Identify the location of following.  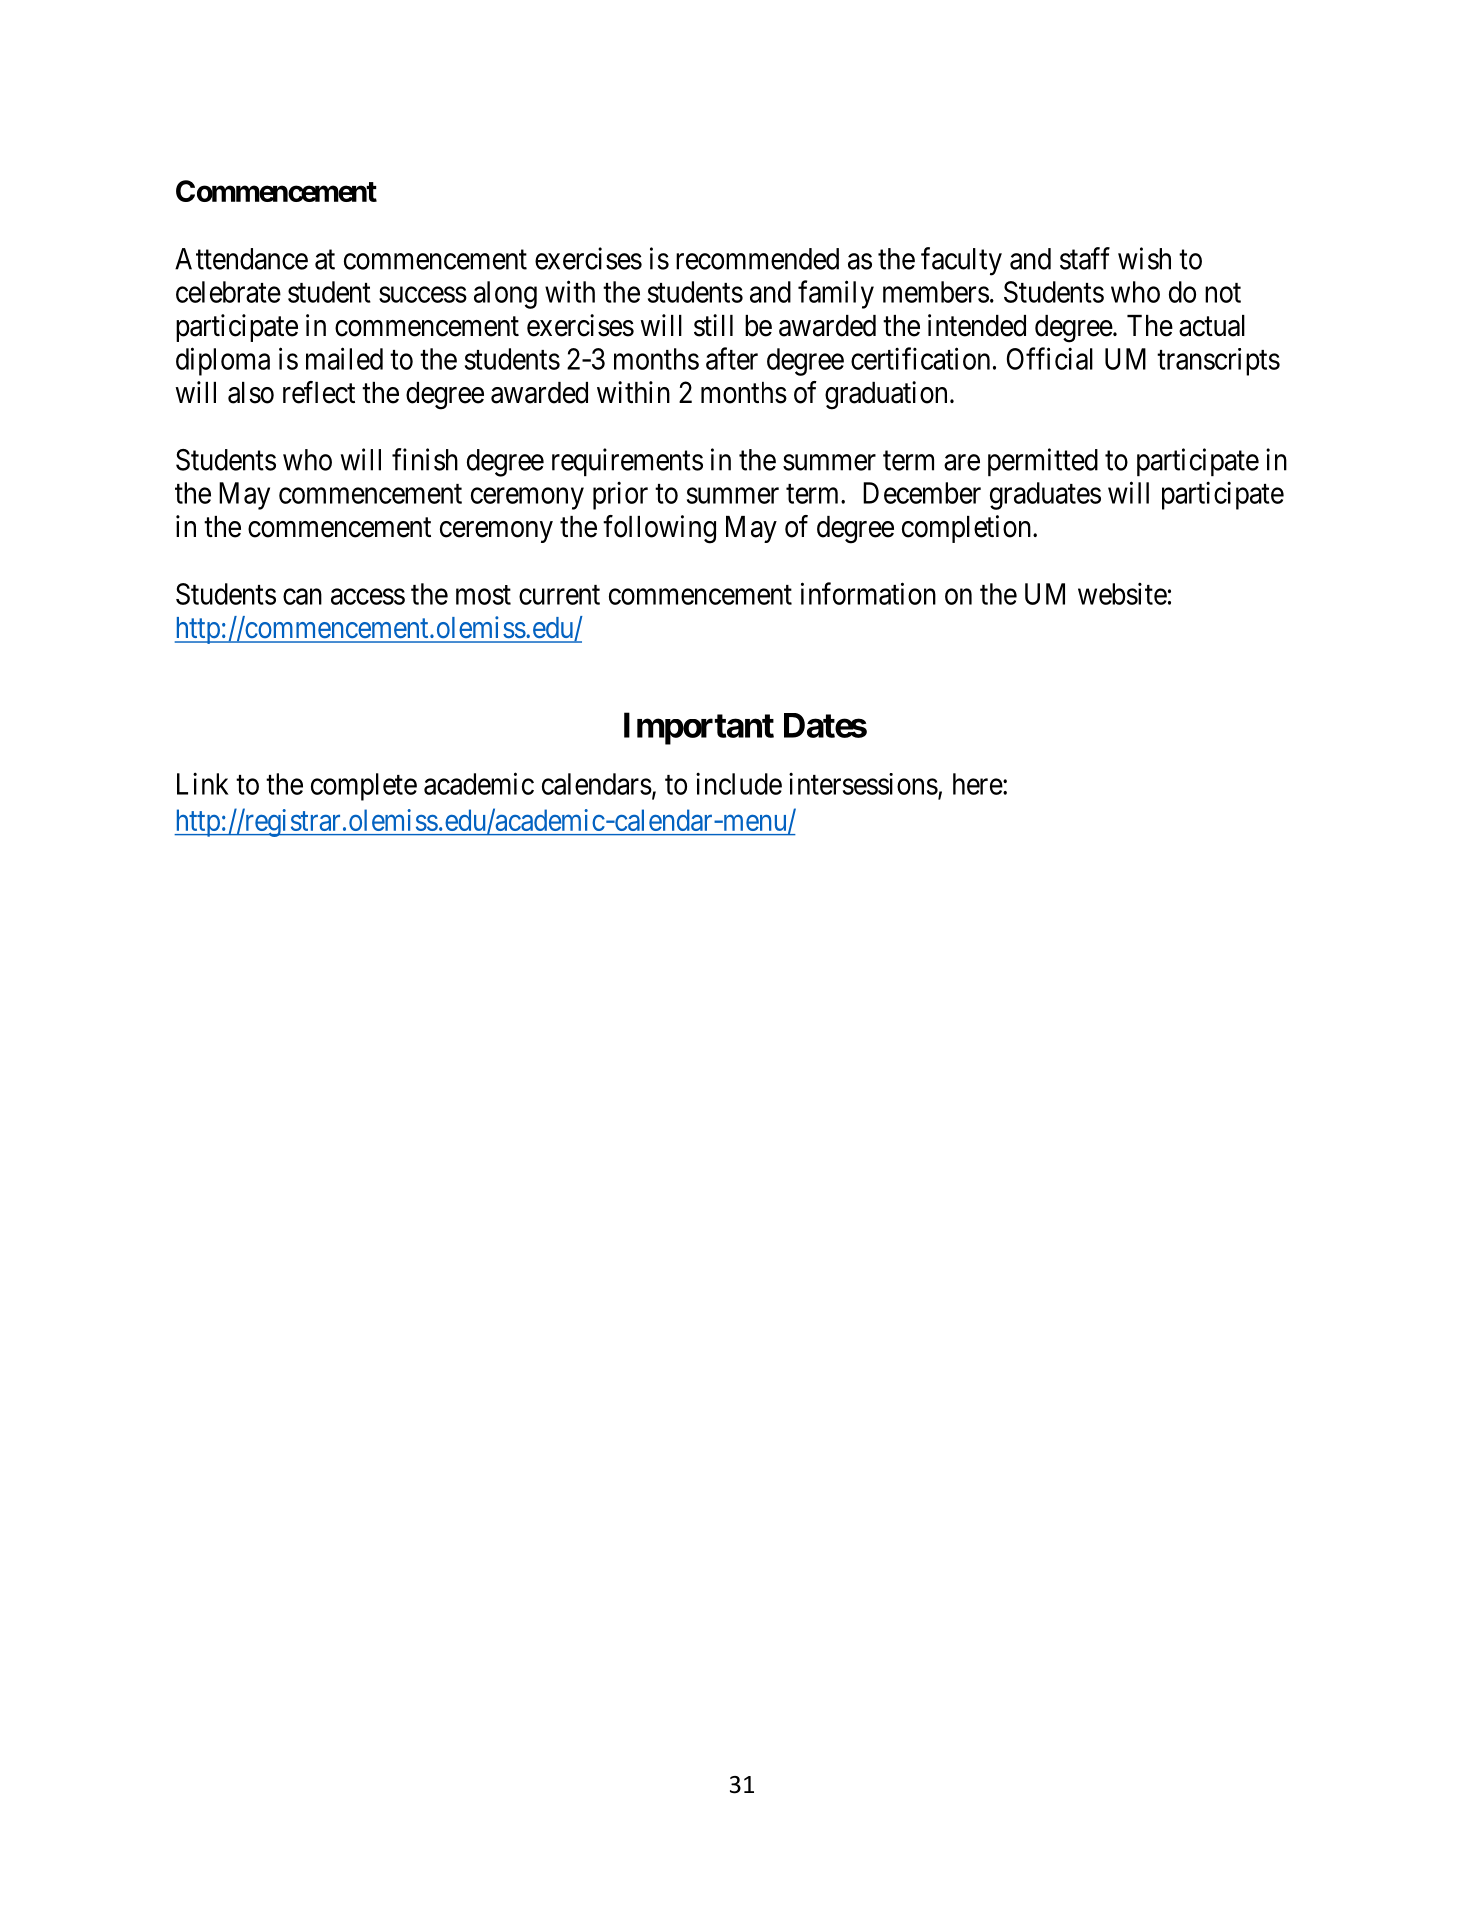
(659, 529).
